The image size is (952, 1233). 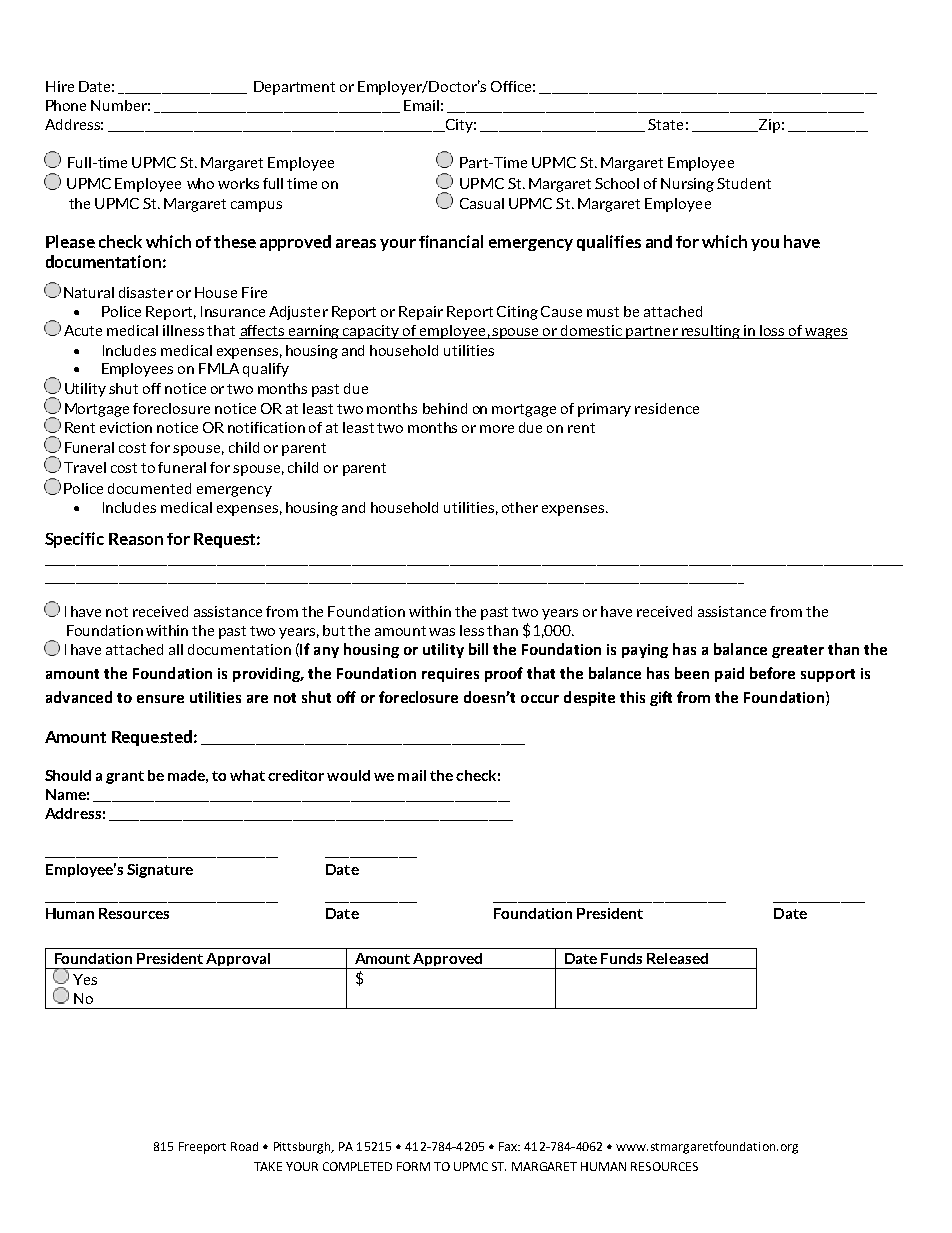 I want to click on was, so click(x=442, y=632).
